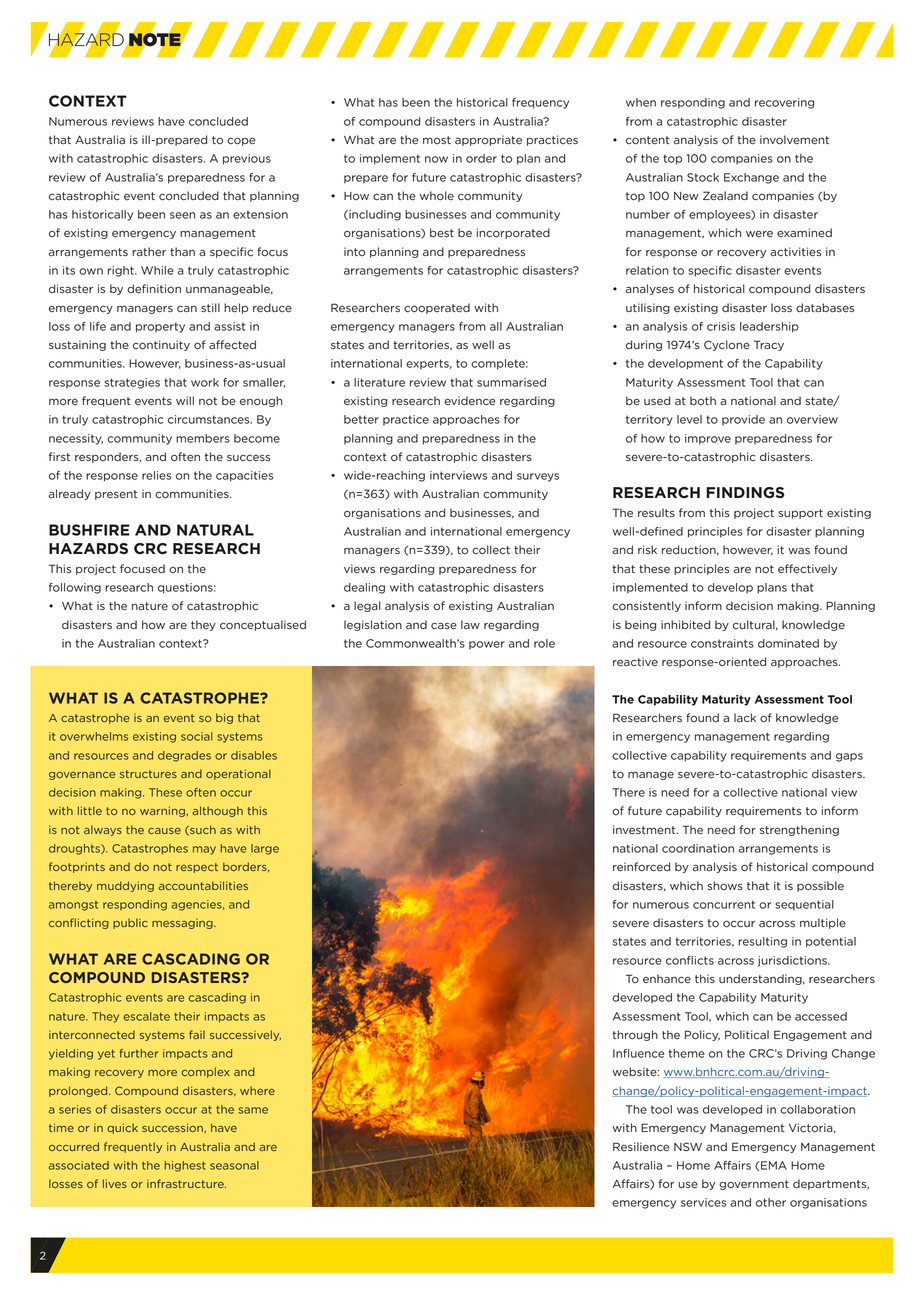 This screenshot has height=1308, width=924. I want to click on involvement, so click(794, 140).
